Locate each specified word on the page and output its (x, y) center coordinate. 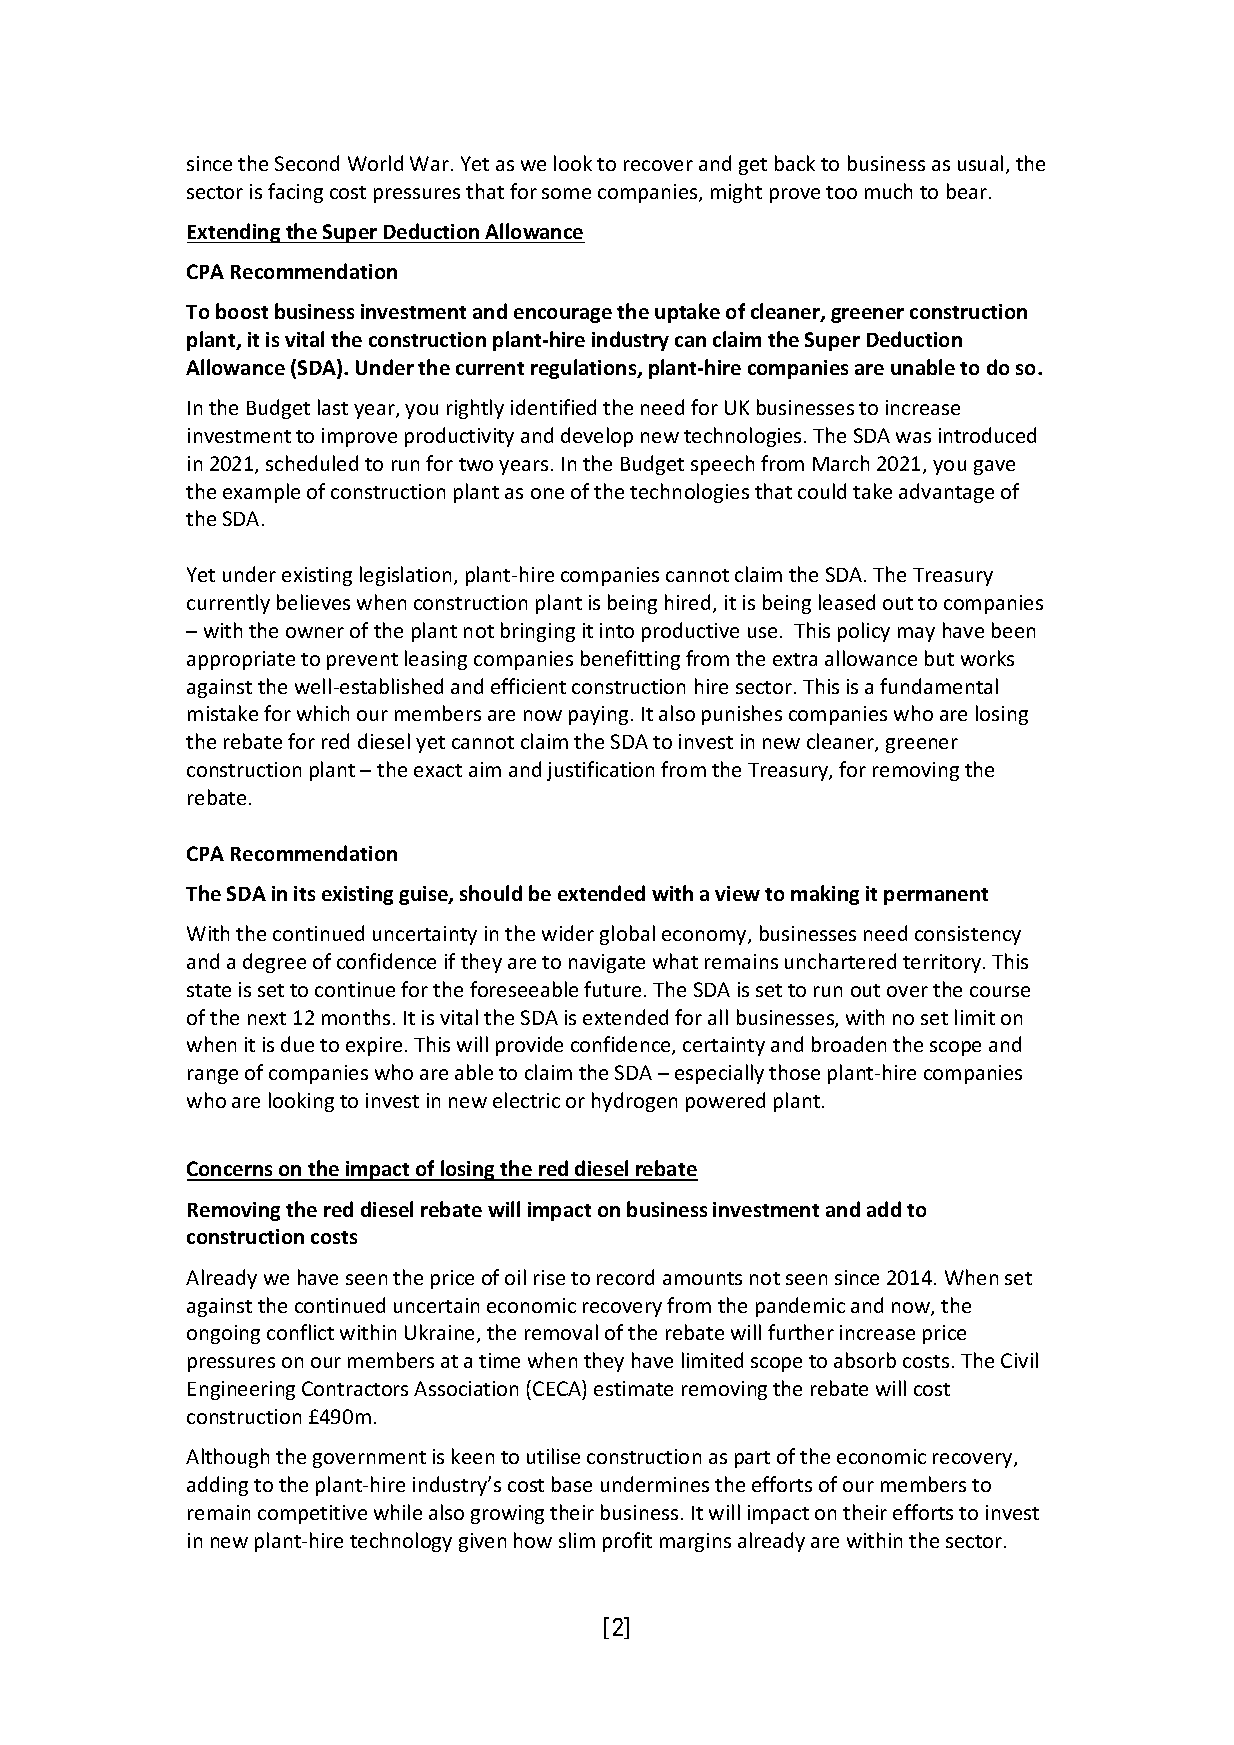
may (916, 634)
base (572, 1484)
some (566, 193)
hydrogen (634, 1102)
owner (315, 632)
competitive (312, 1514)
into (617, 630)
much (888, 191)
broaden (849, 1044)
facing (295, 193)
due (297, 1044)
